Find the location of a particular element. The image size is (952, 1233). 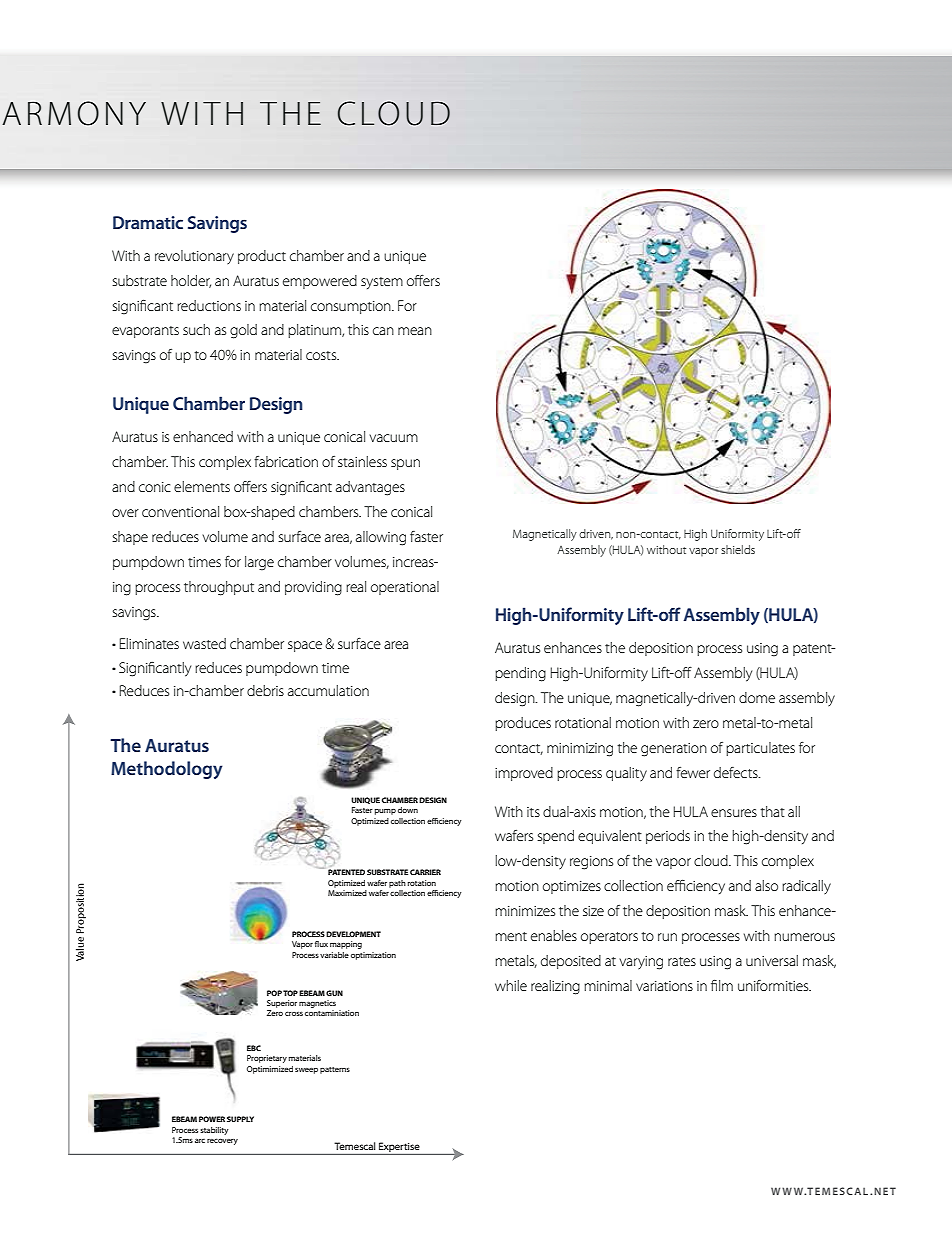

SUPPLY is located at coordinates (240, 1119).
